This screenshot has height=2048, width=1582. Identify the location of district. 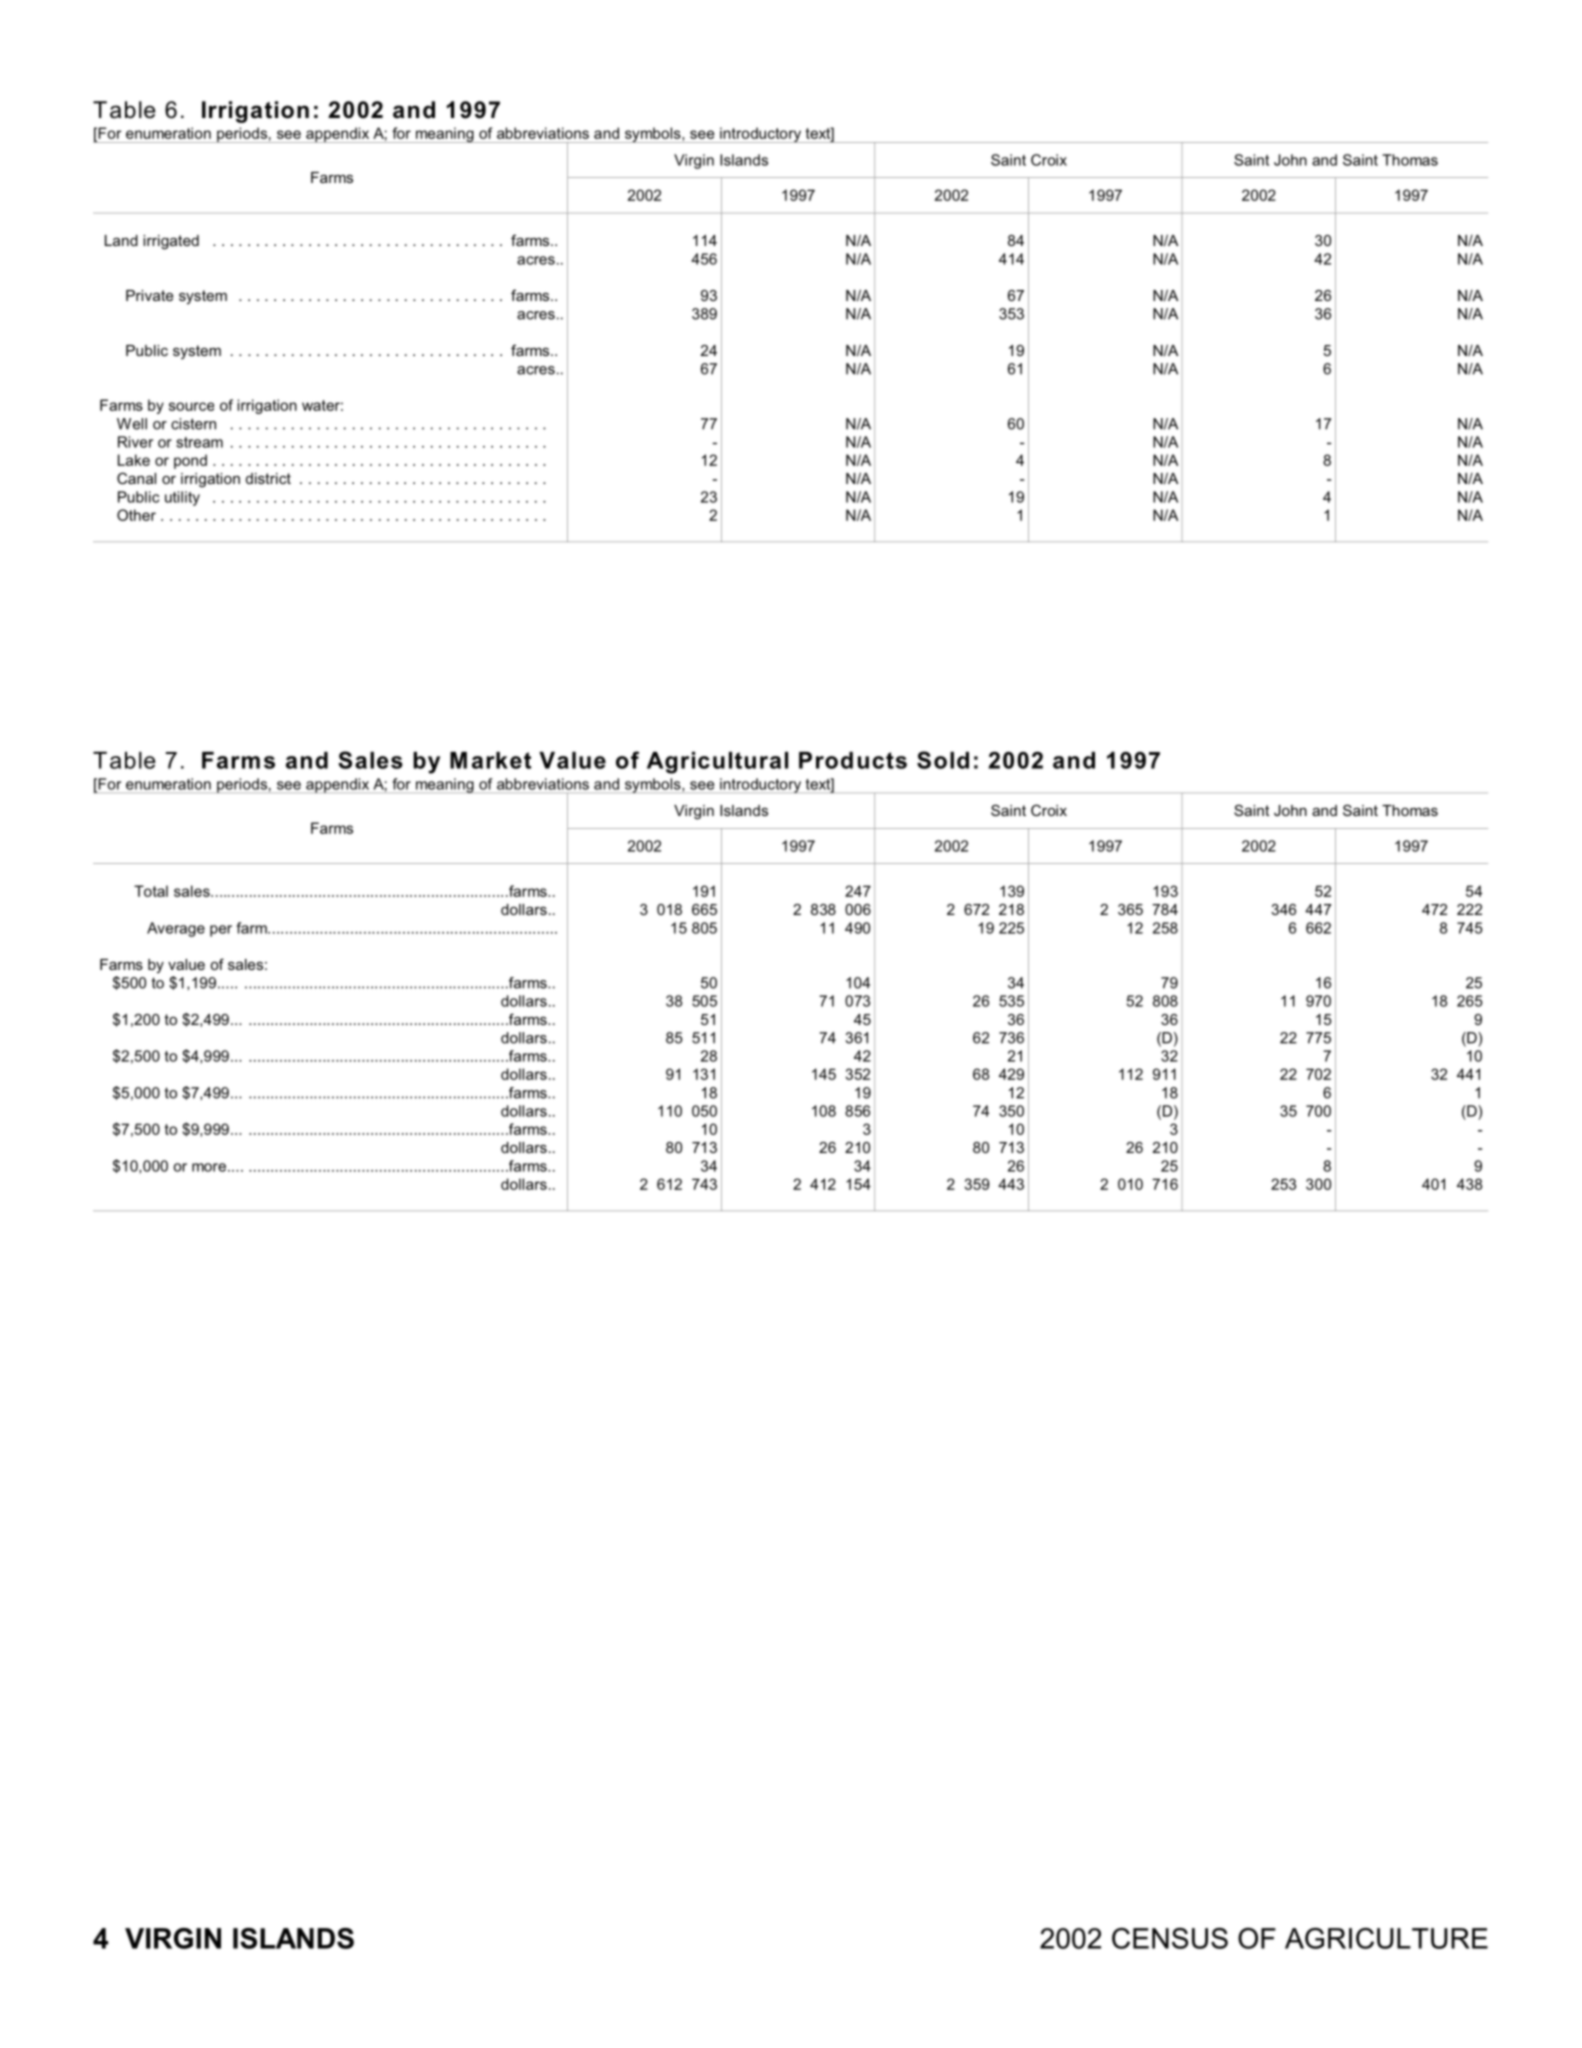
(268, 478).
